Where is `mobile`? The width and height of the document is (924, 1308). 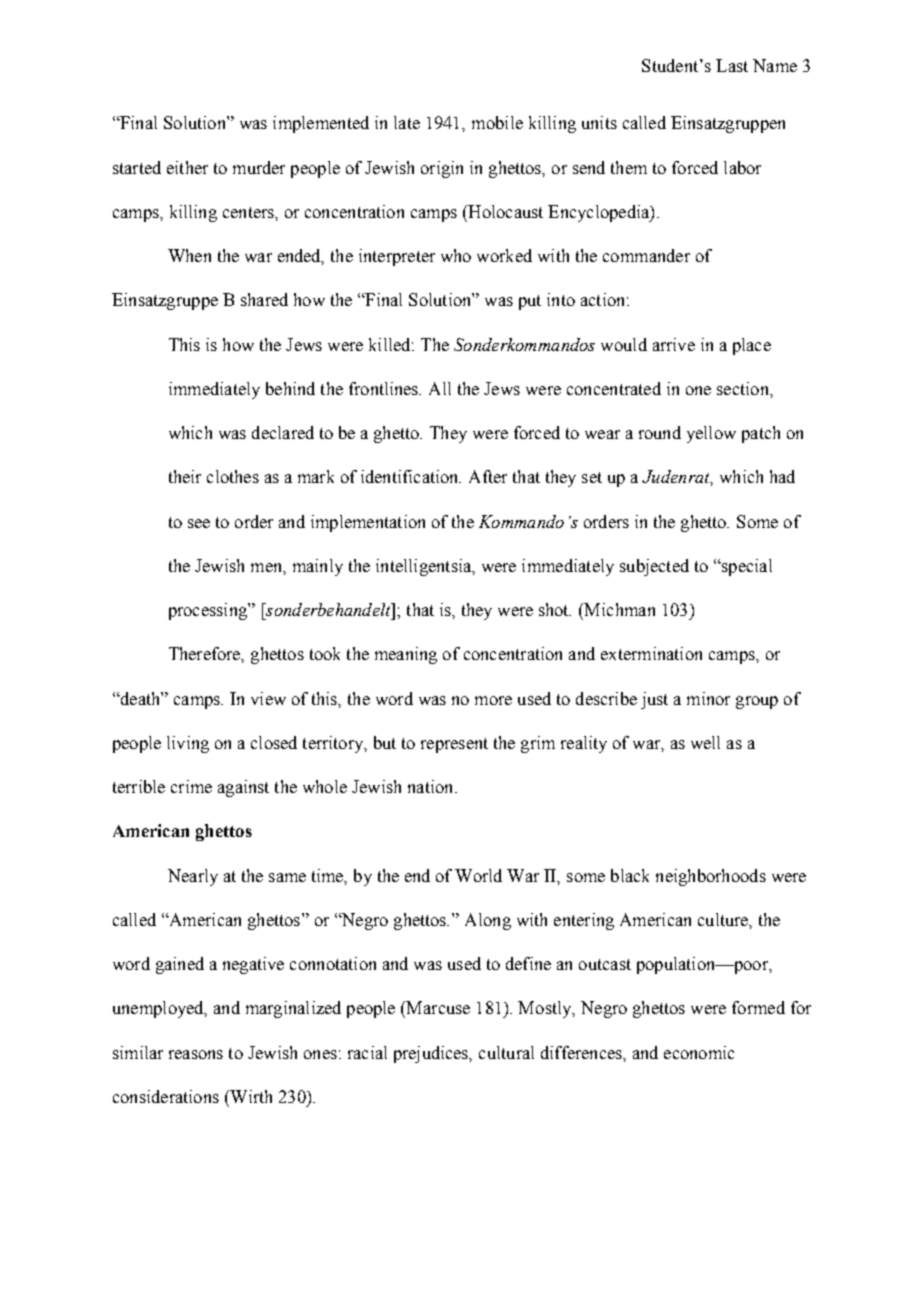
mobile is located at coordinates (497, 122).
